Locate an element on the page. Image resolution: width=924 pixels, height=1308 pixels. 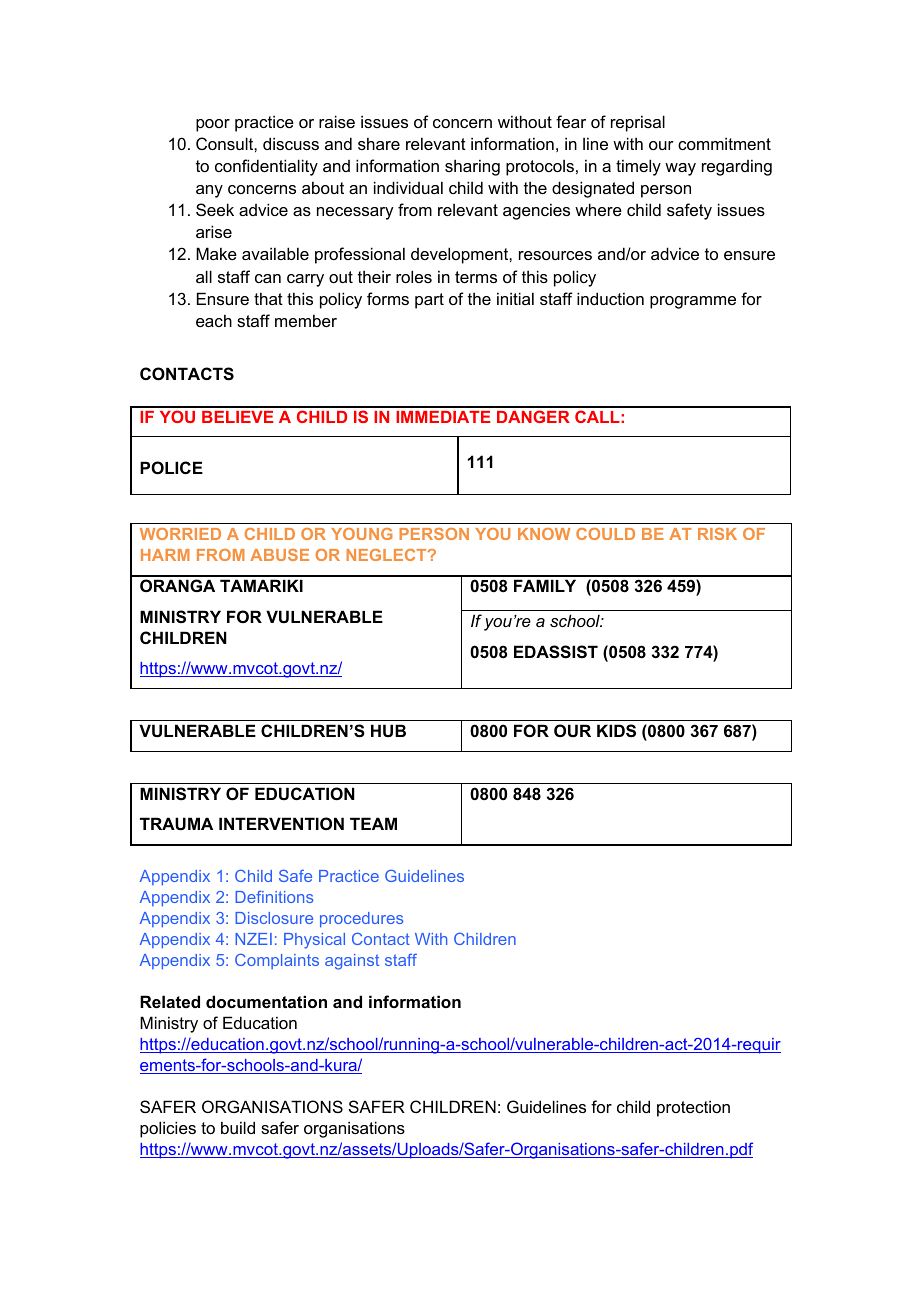
against is located at coordinates (352, 962).
